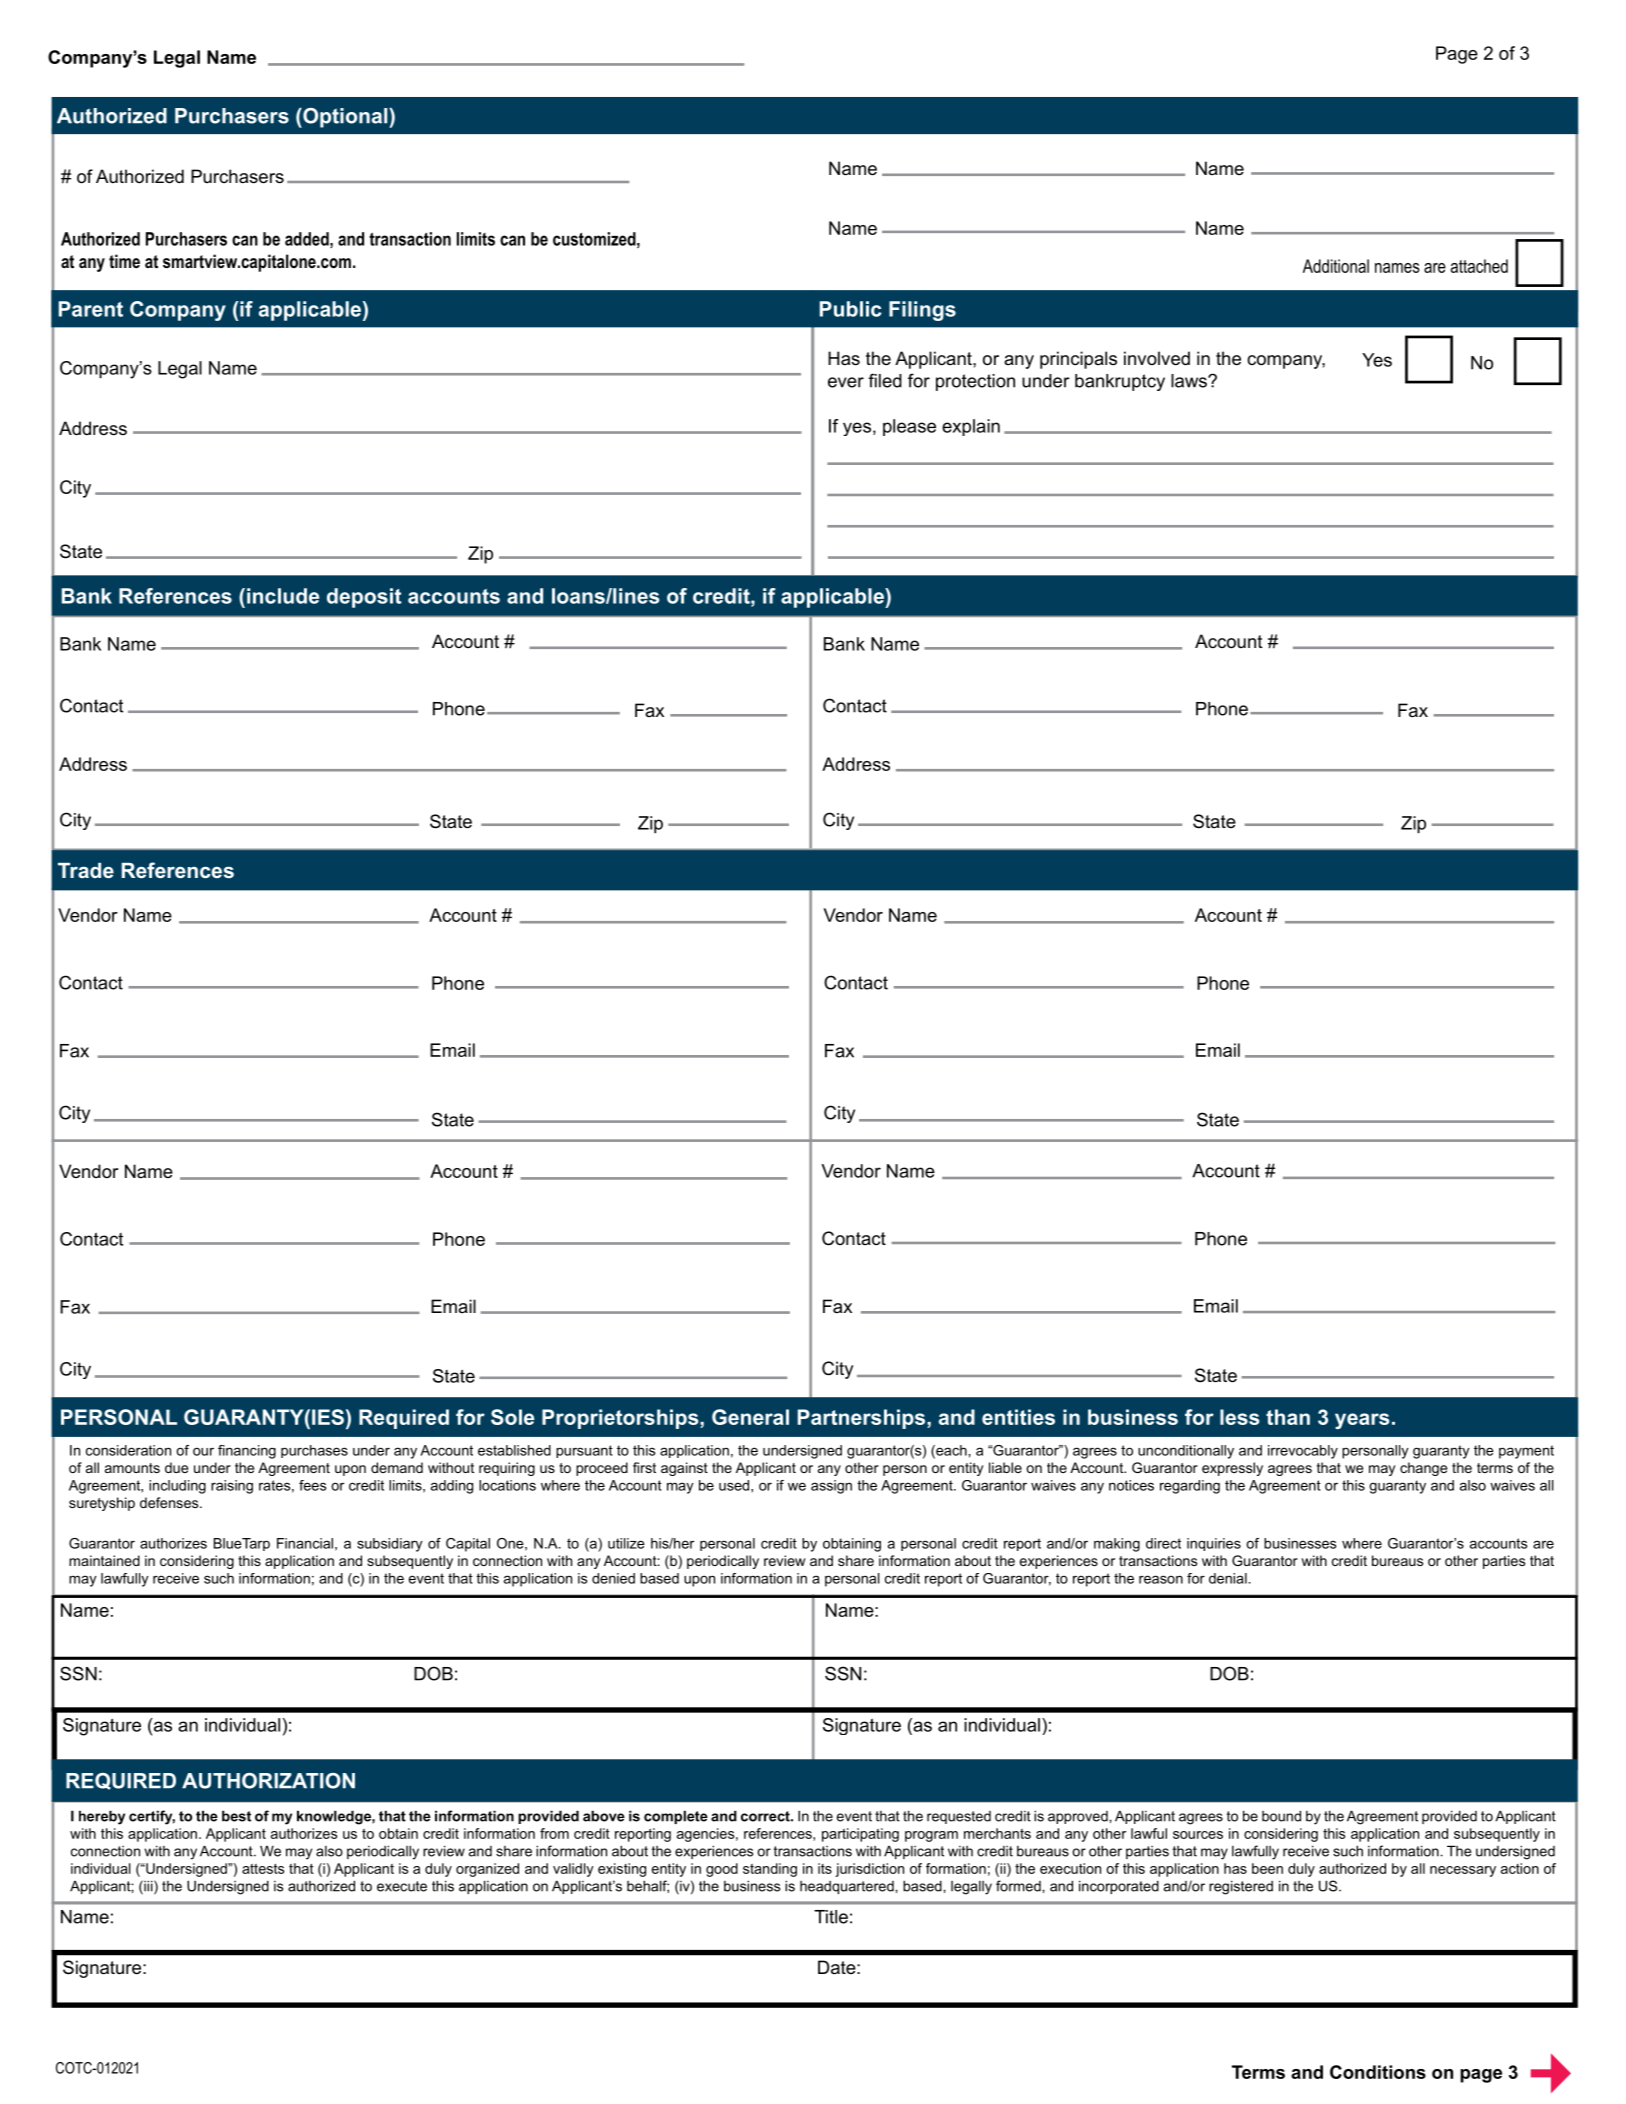 Image resolution: width=1626 pixels, height=2104 pixels. What do you see at coordinates (851, 309) in the screenshot?
I see `Public` at bounding box center [851, 309].
